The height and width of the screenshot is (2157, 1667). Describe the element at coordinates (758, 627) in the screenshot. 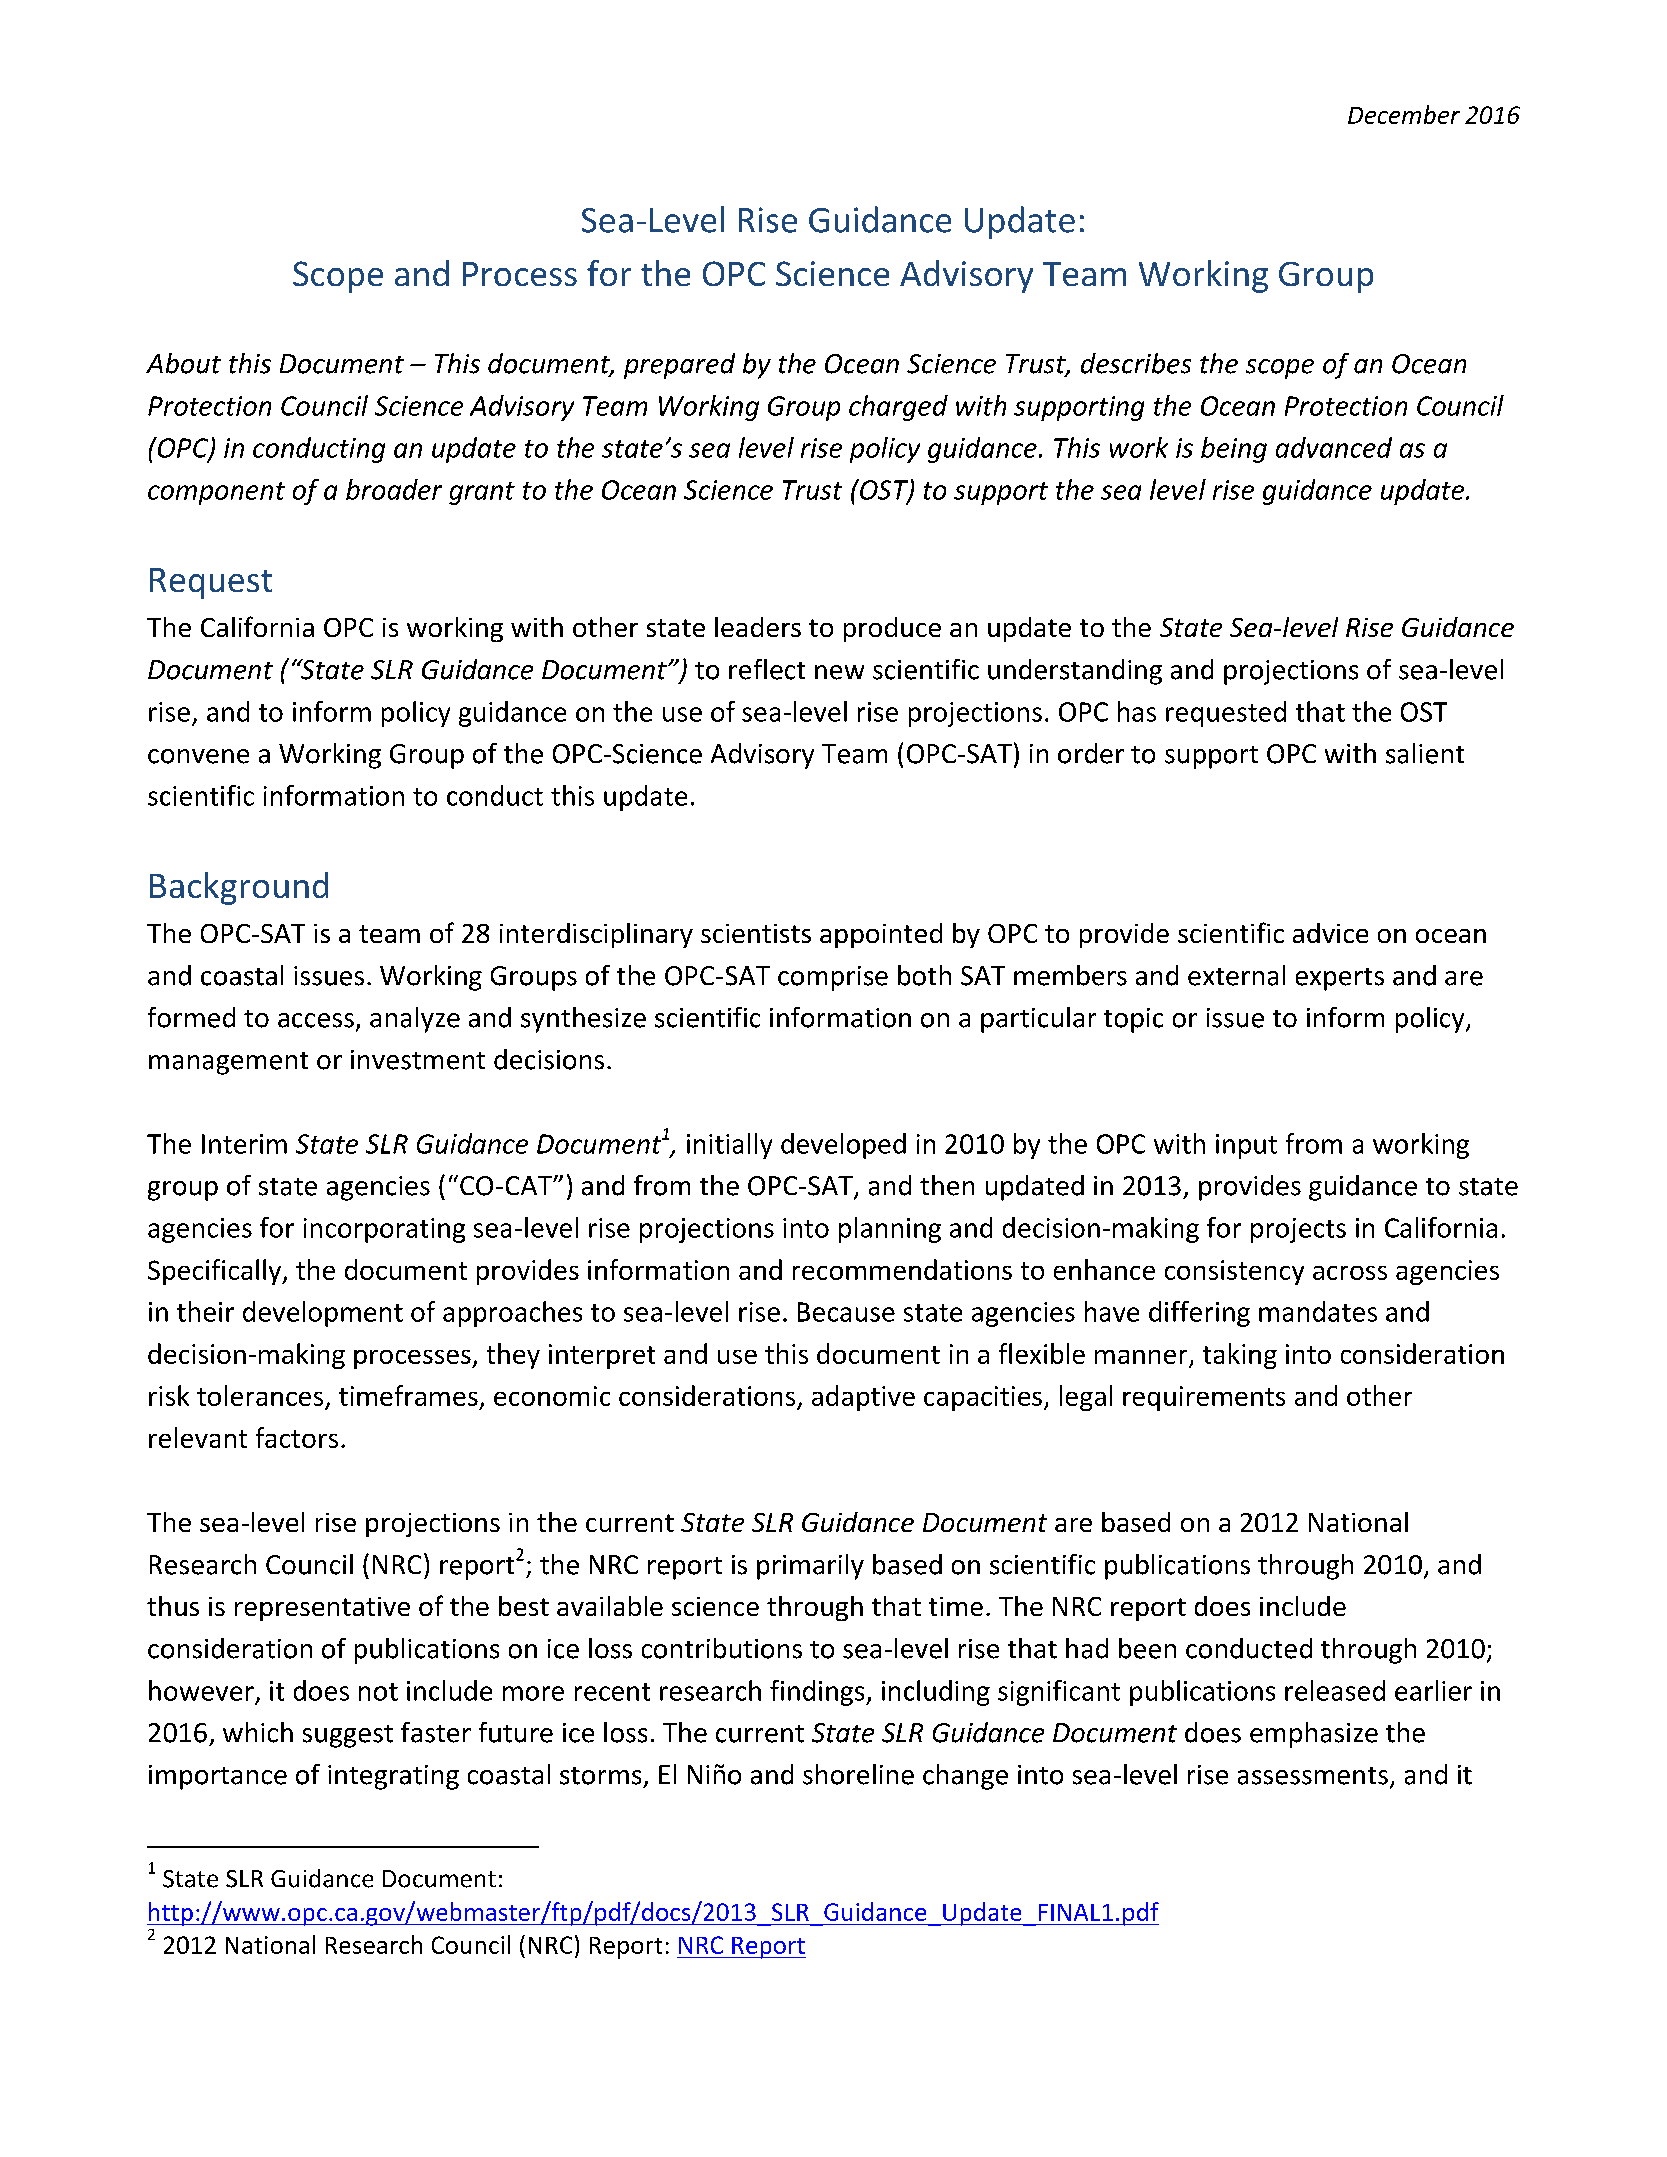

I see `leaders` at that location.
